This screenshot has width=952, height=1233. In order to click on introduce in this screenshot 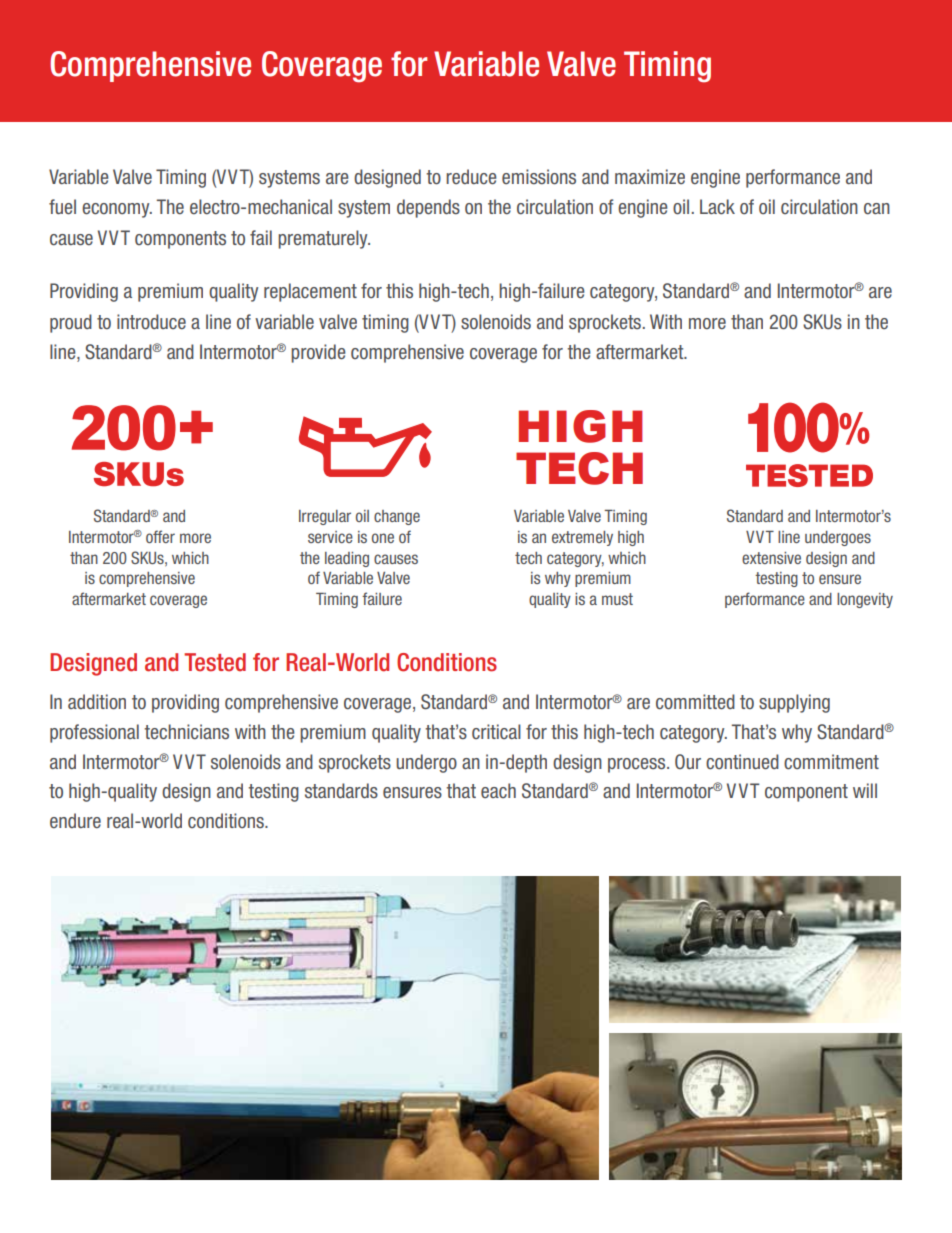, I will do `click(151, 322)`.
